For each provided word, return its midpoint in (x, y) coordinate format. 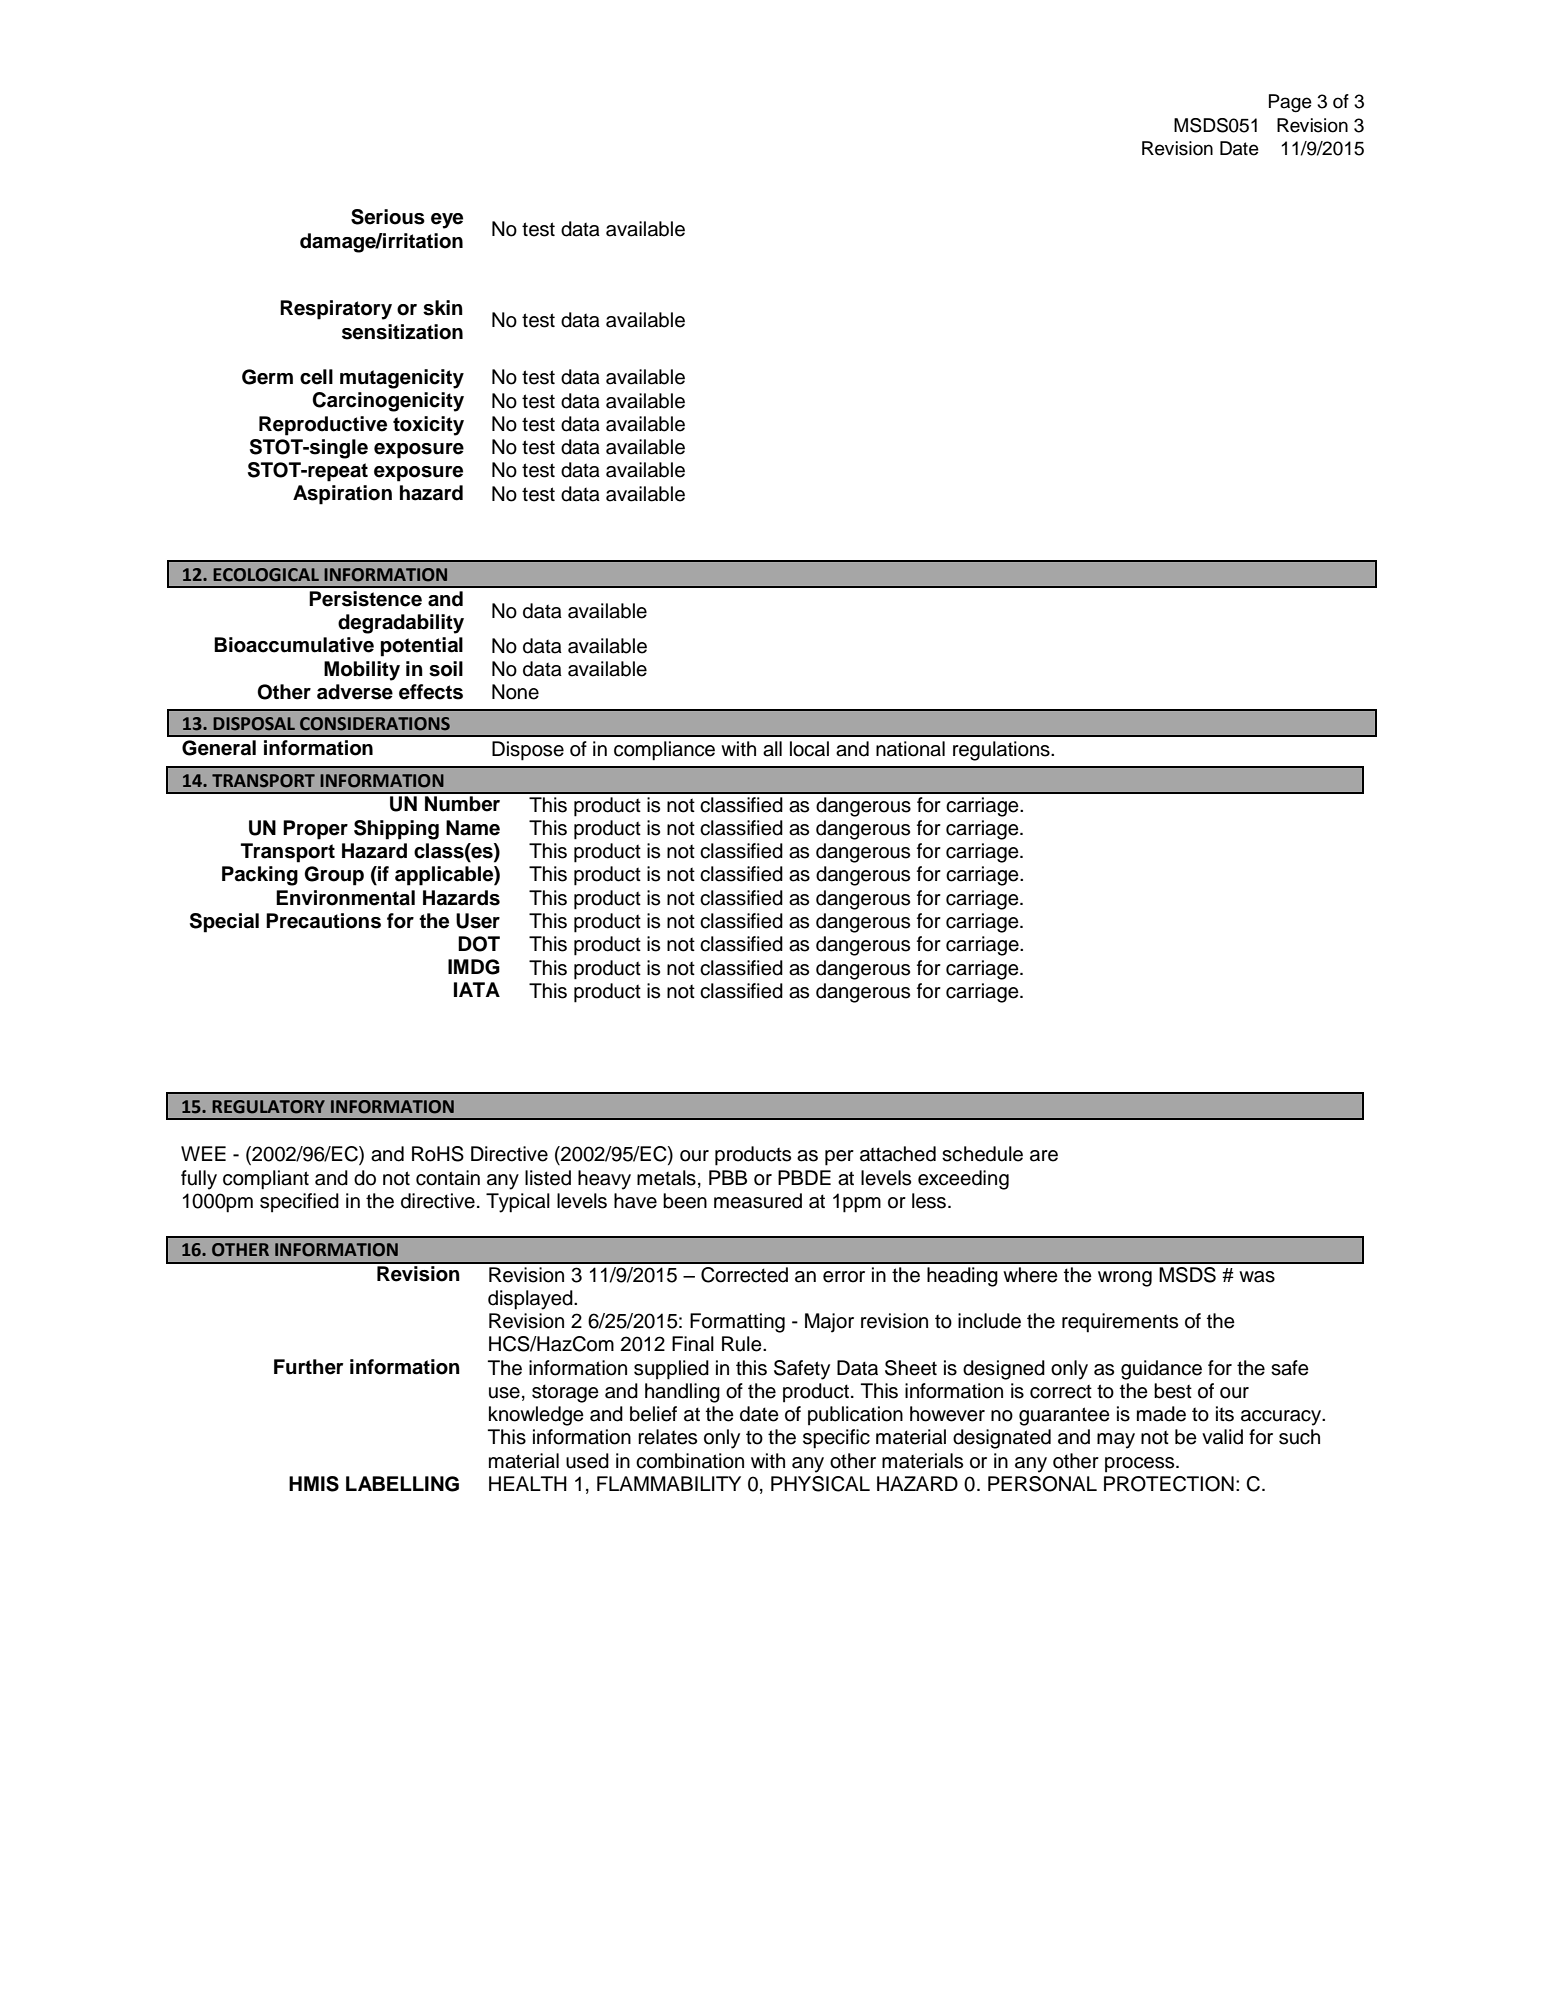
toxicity (428, 426)
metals (666, 1178)
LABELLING (402, 1484)
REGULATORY (268, 1107)
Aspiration (342, 495)
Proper (315, 830)
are (1044, 1156)
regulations (1002, 751)
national (910, 749)
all (772, 749)
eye (447, 221)
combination (690, 1461)
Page (1290, 103)
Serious (388, 217)
